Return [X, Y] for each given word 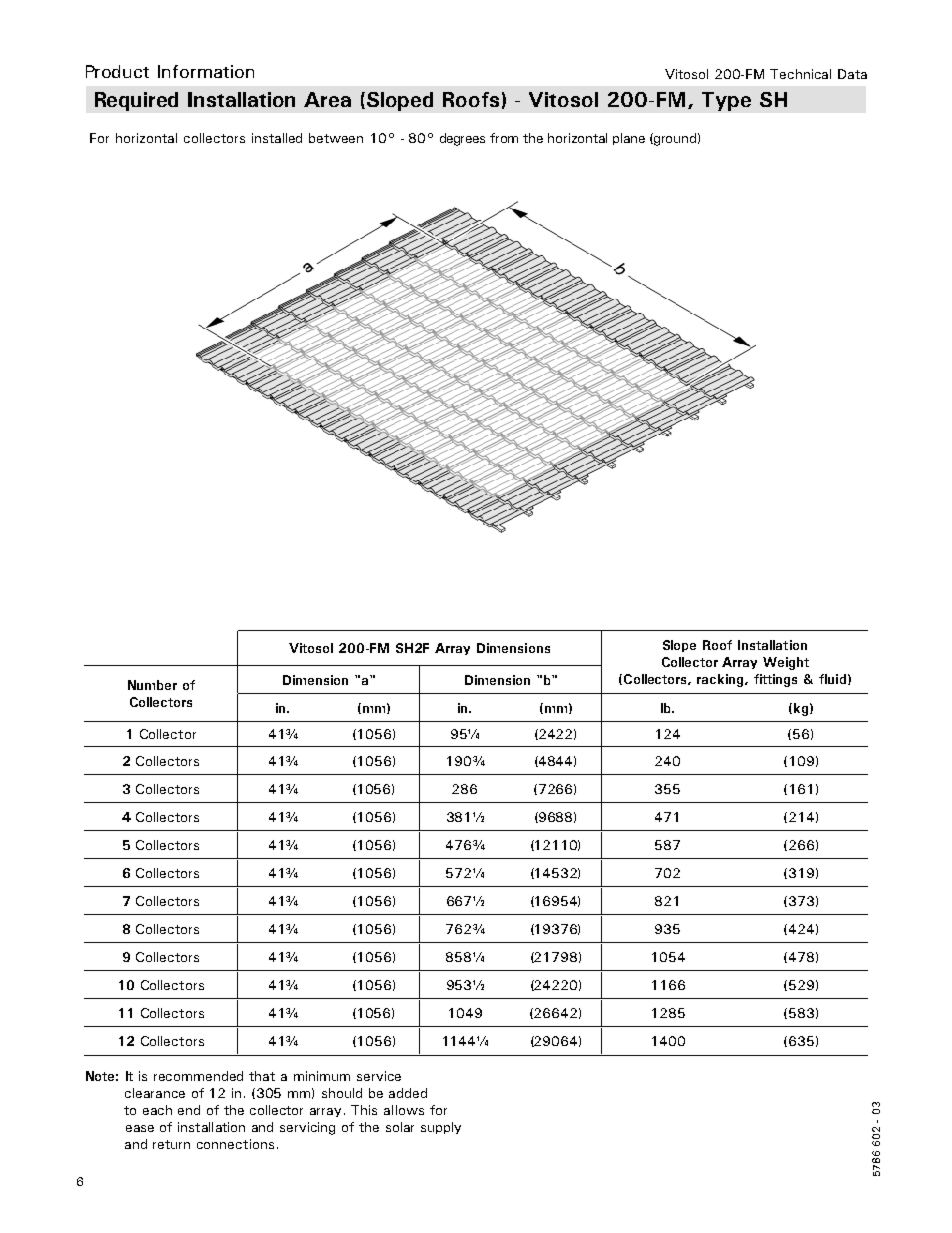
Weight [786, 663]
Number [152, 685]
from [504, 138]
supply [441, 1128]
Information [206, 71]
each [157, 1110]
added [408, 1093]
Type [726, 101]
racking [721, 680]
